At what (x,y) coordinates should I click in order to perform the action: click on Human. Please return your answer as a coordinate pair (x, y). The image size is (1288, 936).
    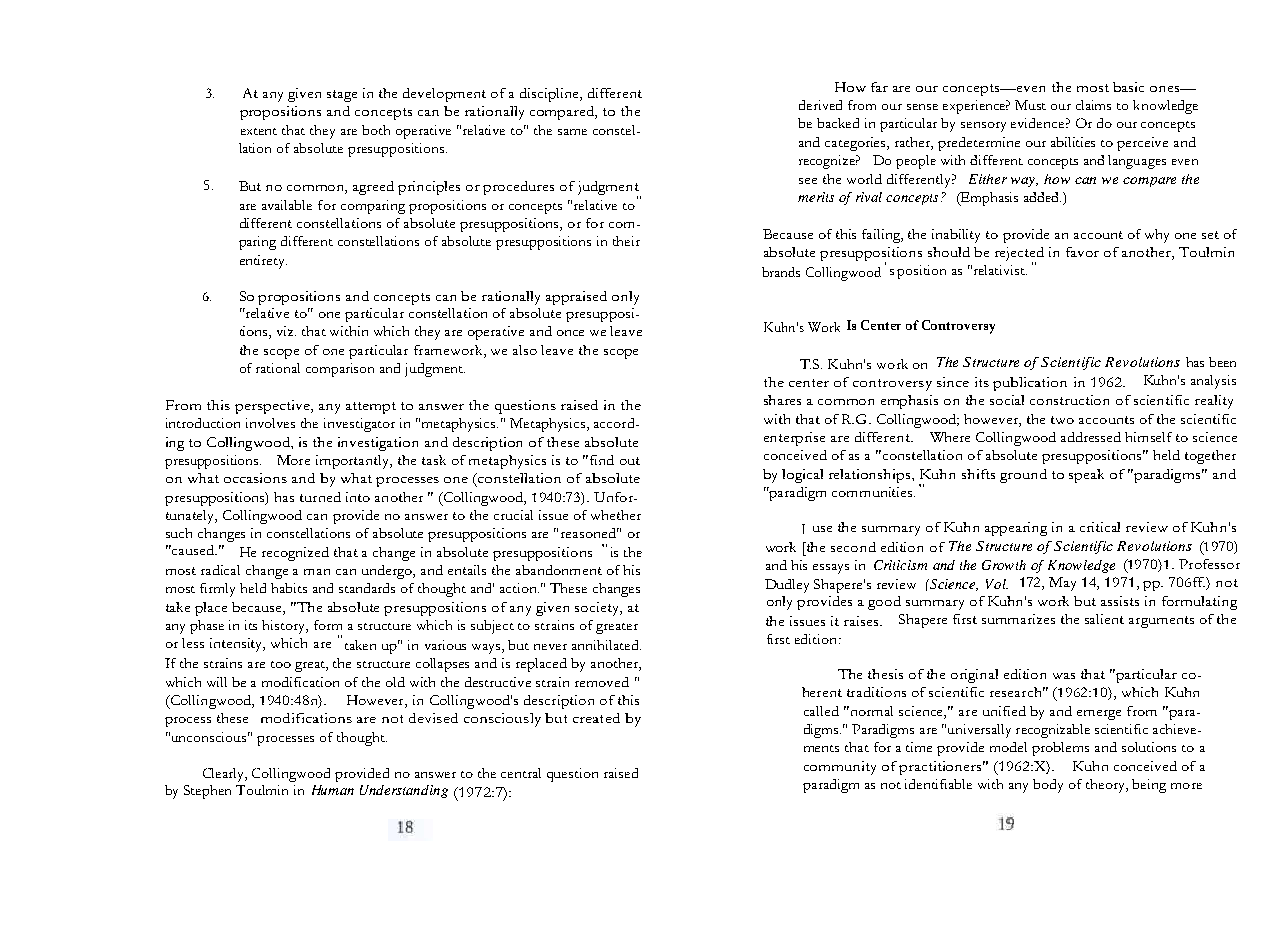
    Looking at the image, I should click on (333, 790).
